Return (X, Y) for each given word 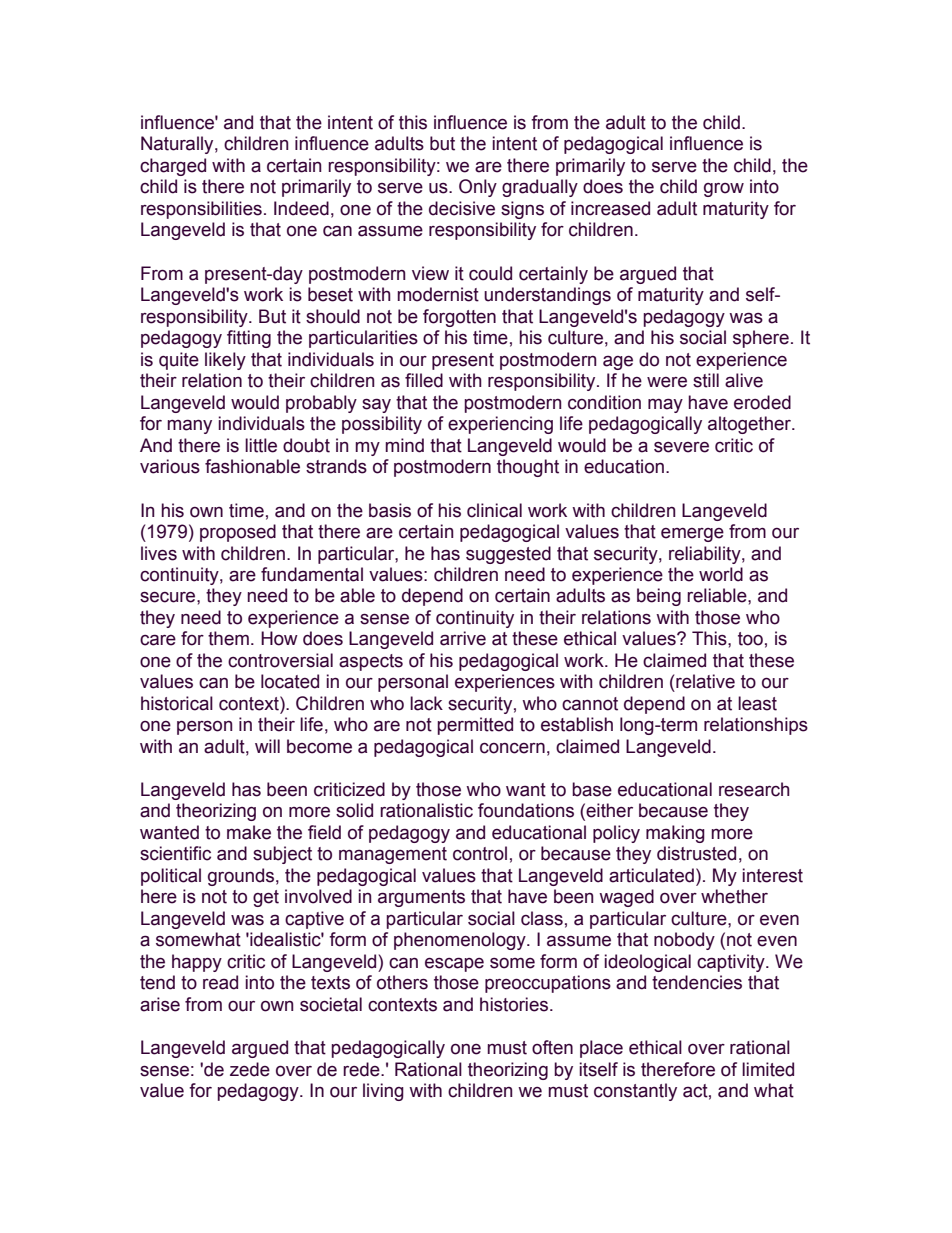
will (267, 746)
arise (160, 1004)
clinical (494, 510)
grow (724, 190)
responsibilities (201, 210)
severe (681, 447)
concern (512, 748)
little (261, 445)
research (754, 789)
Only (478, 188)
